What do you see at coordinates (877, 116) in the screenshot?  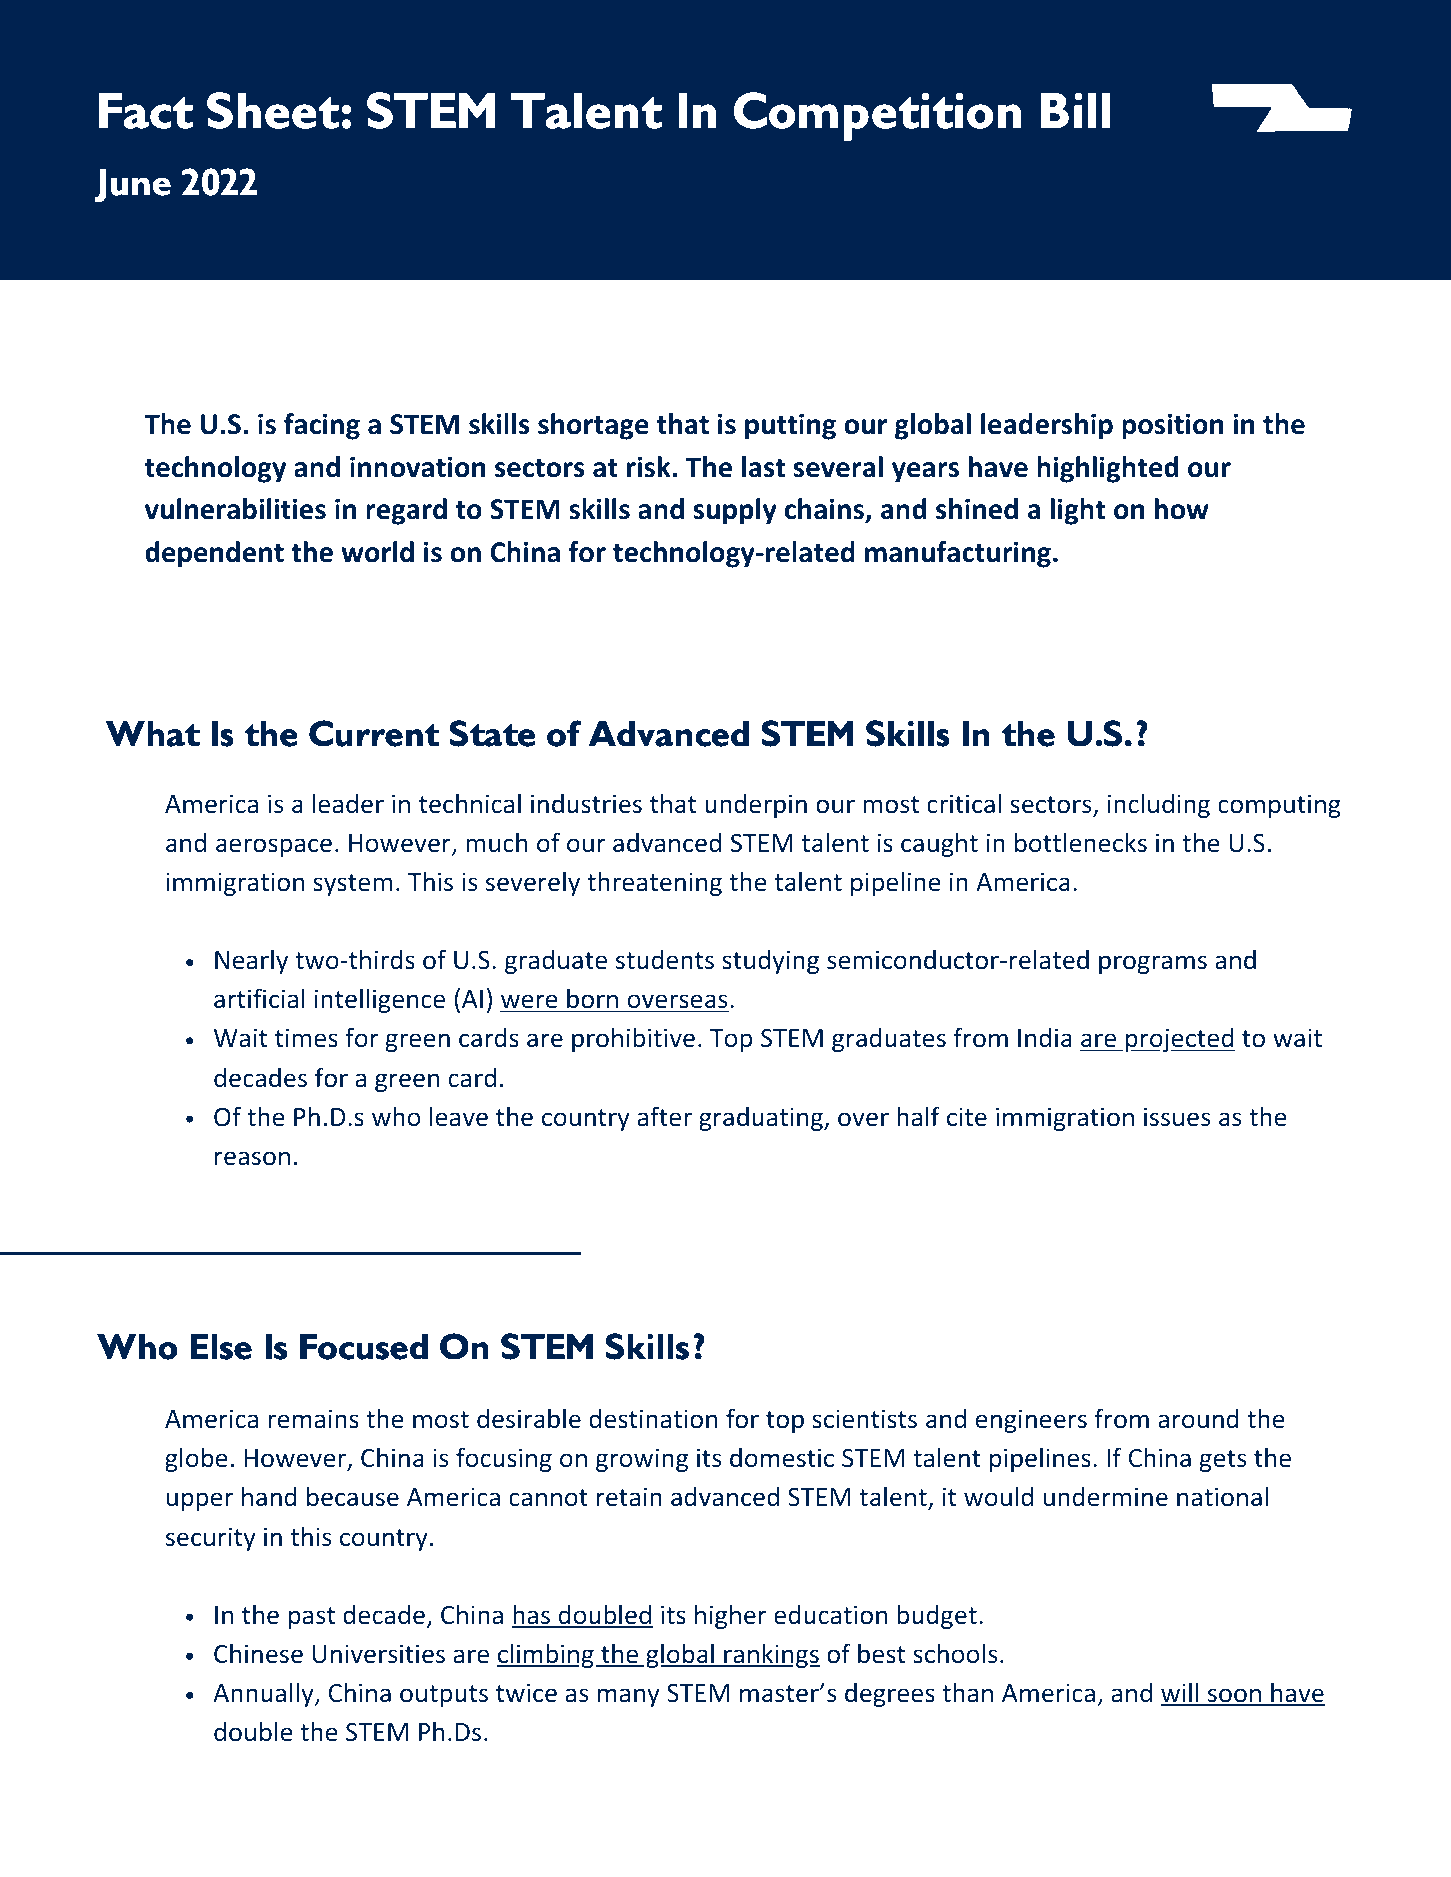 I see `Competition` at bounding box center [877, 116].
